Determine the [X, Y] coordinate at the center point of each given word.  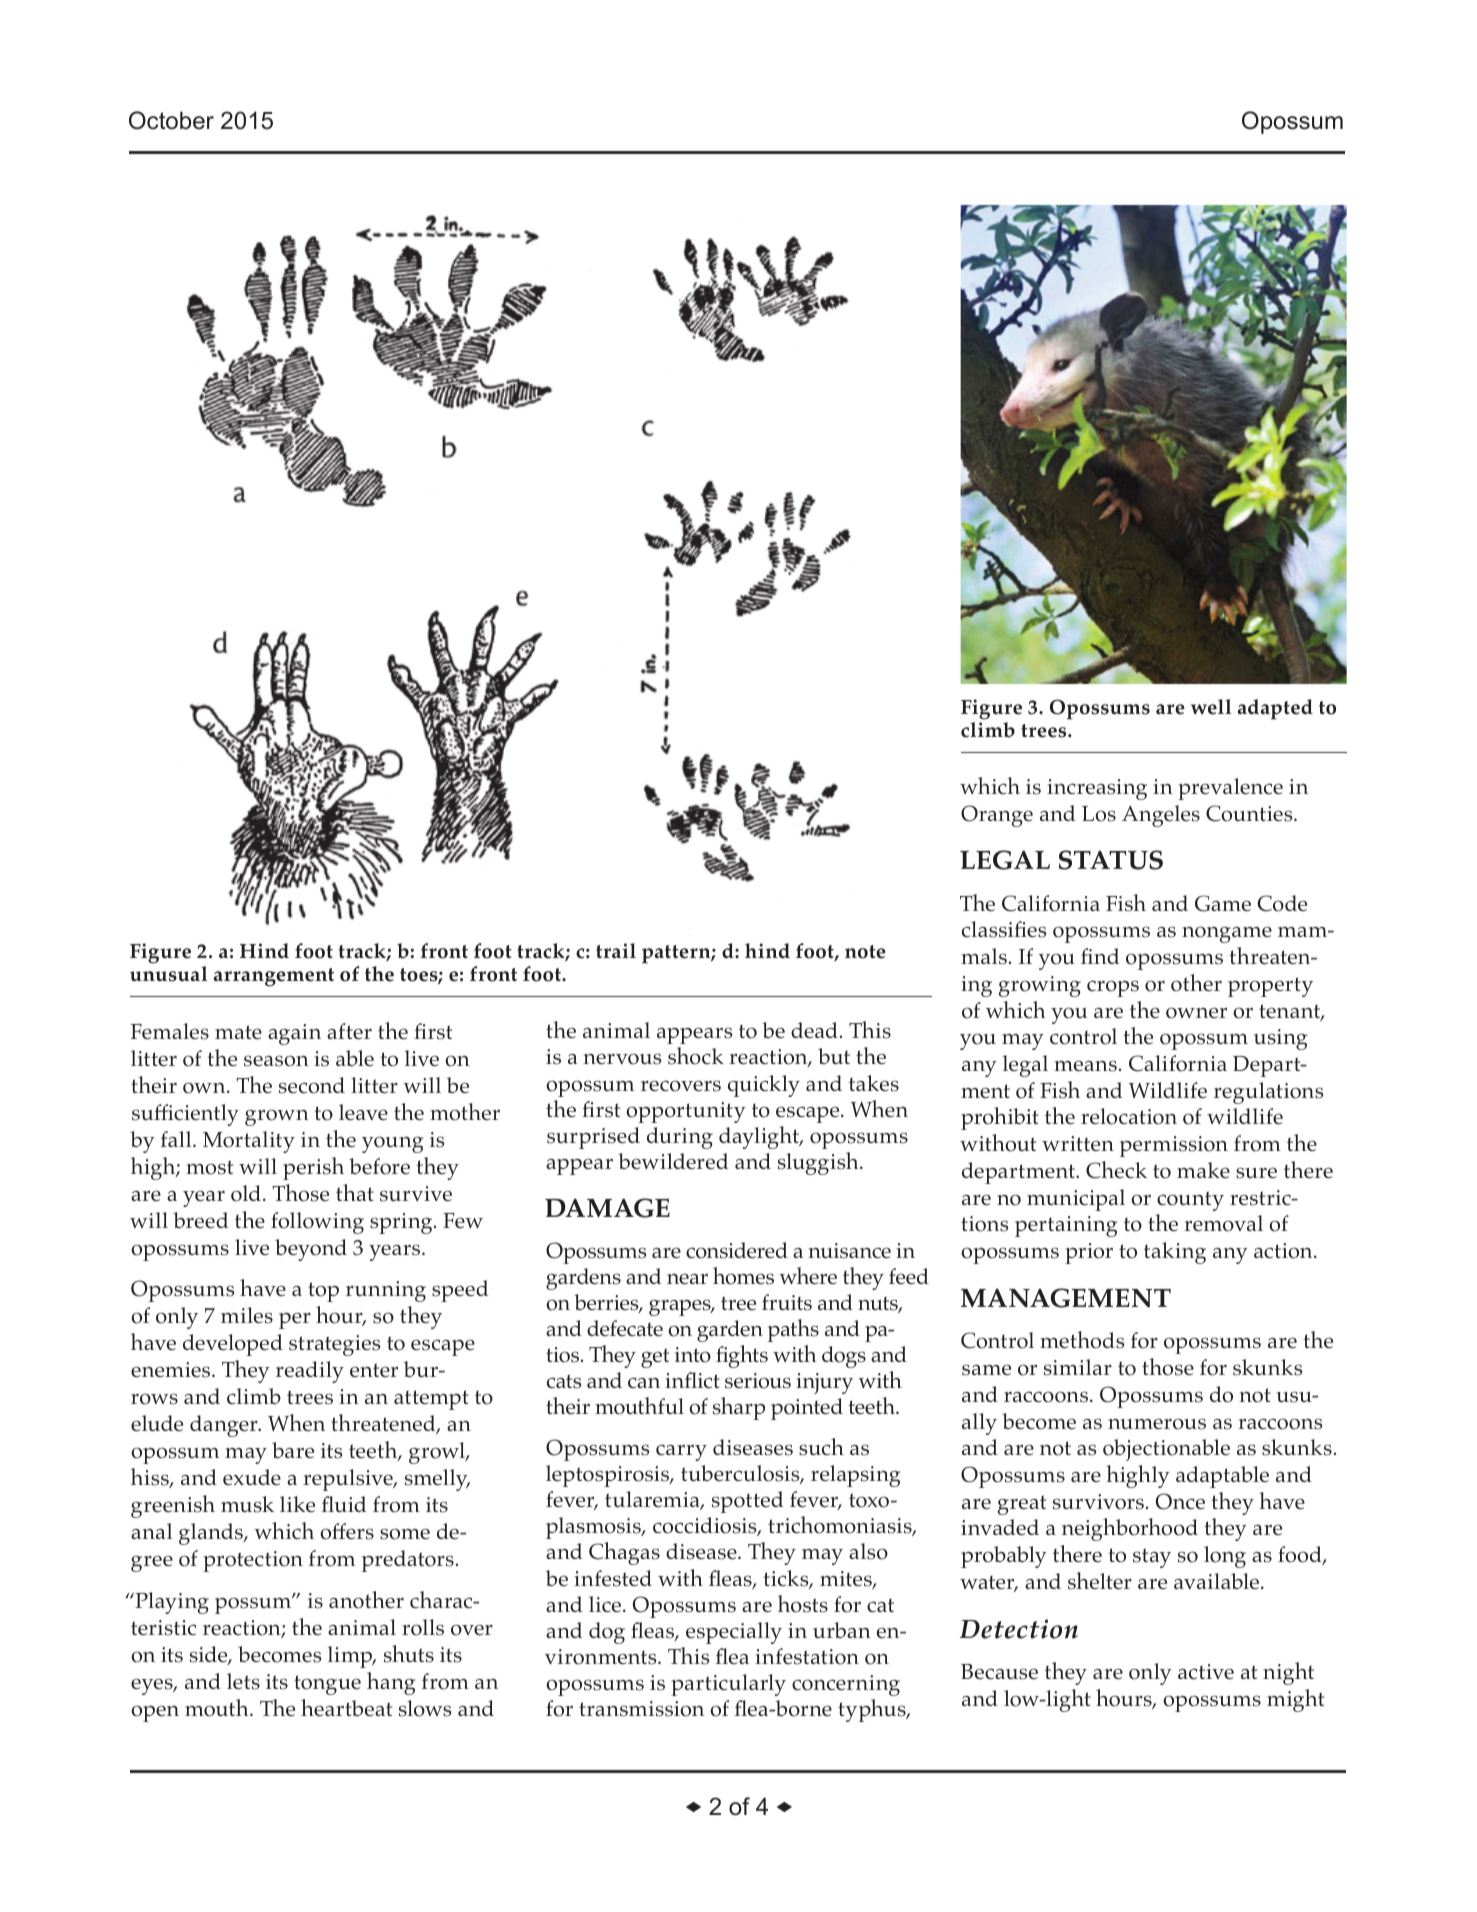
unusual [168, 974]
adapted [1275, 709]
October [171, 120]
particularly [728, 1685]
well [1211, 707]
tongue [327, 1685]
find [1100, 956]
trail [616, 951]
